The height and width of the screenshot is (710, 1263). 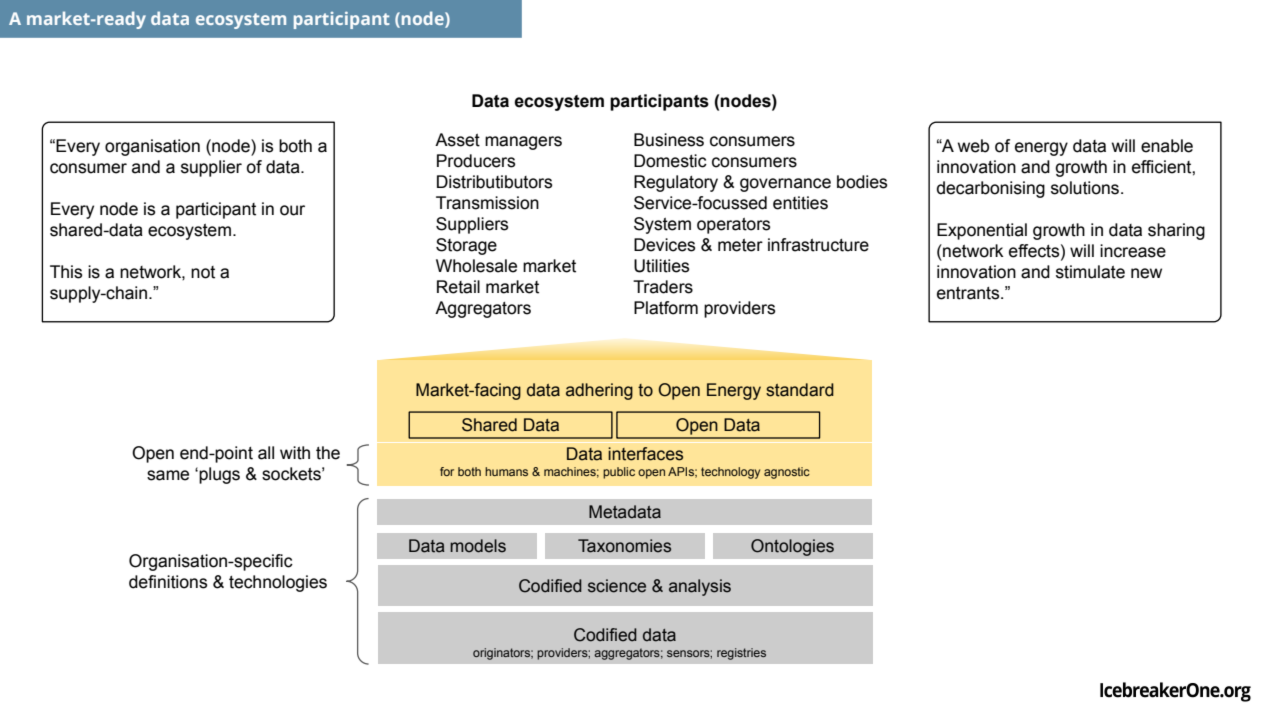 What do you see at coordinates (741, 654) in the screenshot?
I see `registries` at bounding box center [741, 654].
